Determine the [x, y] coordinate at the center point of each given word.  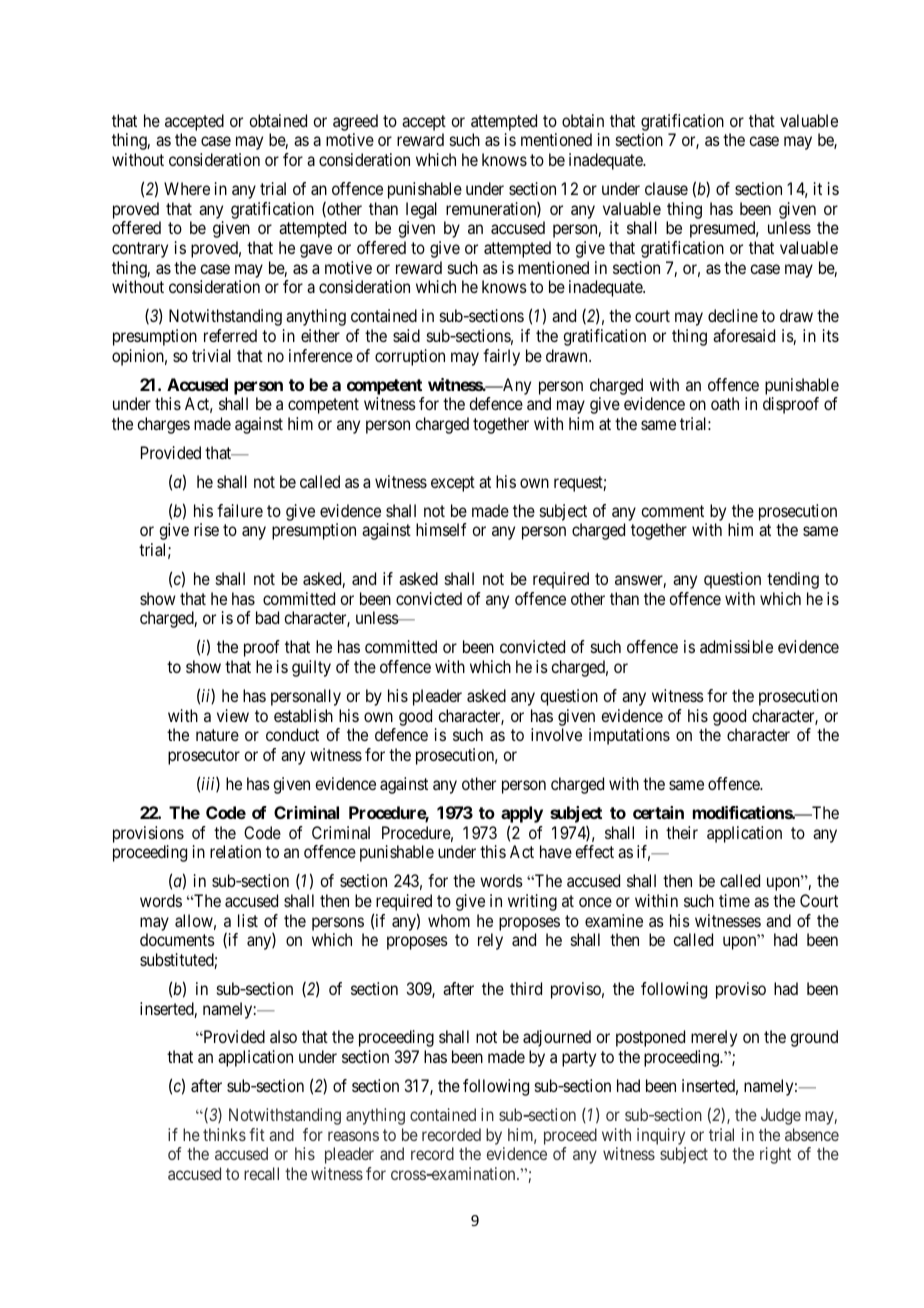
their [682, 832]
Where [187, 188]
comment [672, 511]
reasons [353, 1136]
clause [666, 188]
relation [235, 851]
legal [421, 212]
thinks [224, 1134]
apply [522, 814]
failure [240, 510]
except [453, 484]
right [775, 1155]
